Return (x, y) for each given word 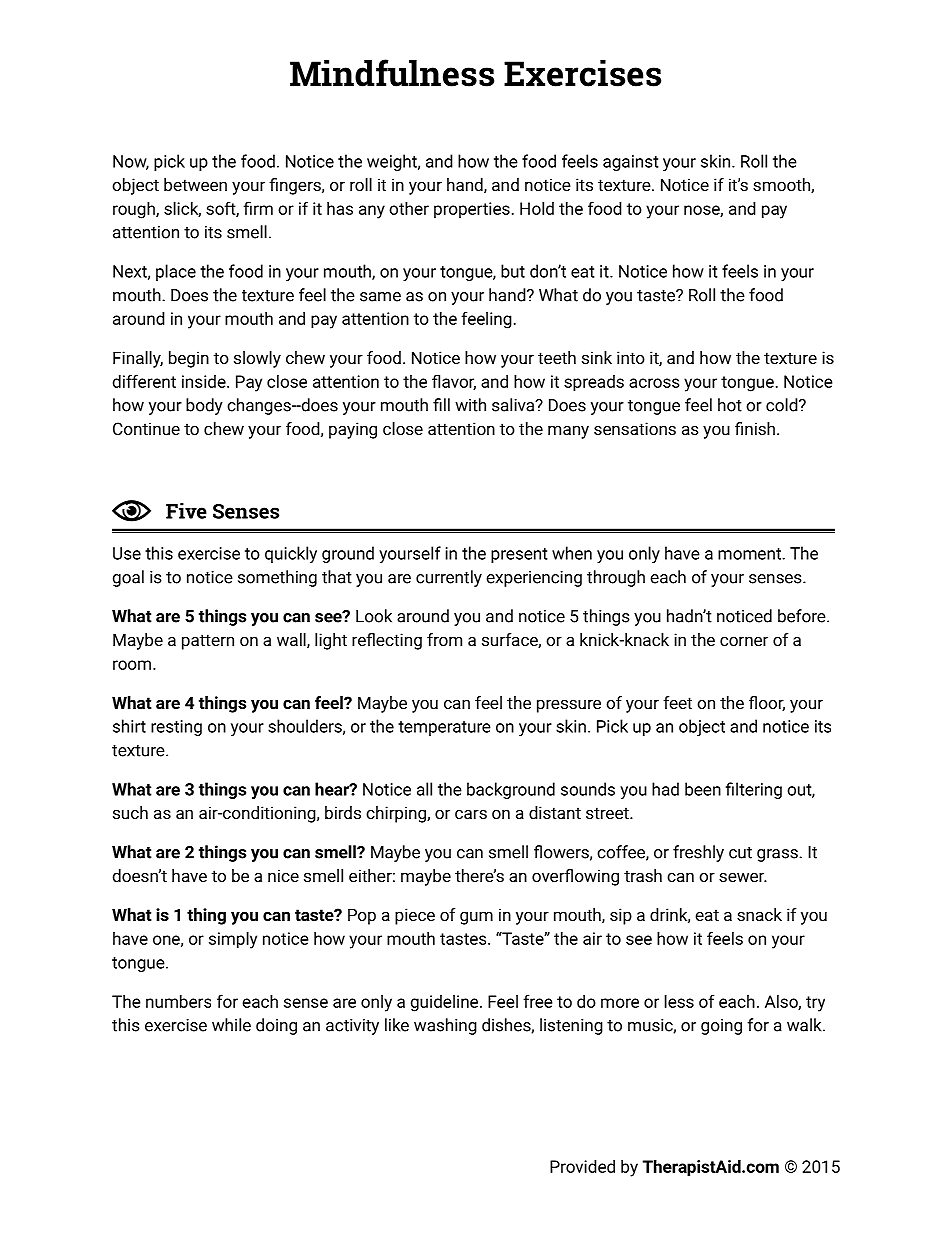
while (231, 1025)
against (631, 163)
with (470, 405)
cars (471, 814)
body (204, 406)
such (130, 812)
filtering (754, 790)
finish (755, 428)
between (195, 184)
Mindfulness (392, 73)
